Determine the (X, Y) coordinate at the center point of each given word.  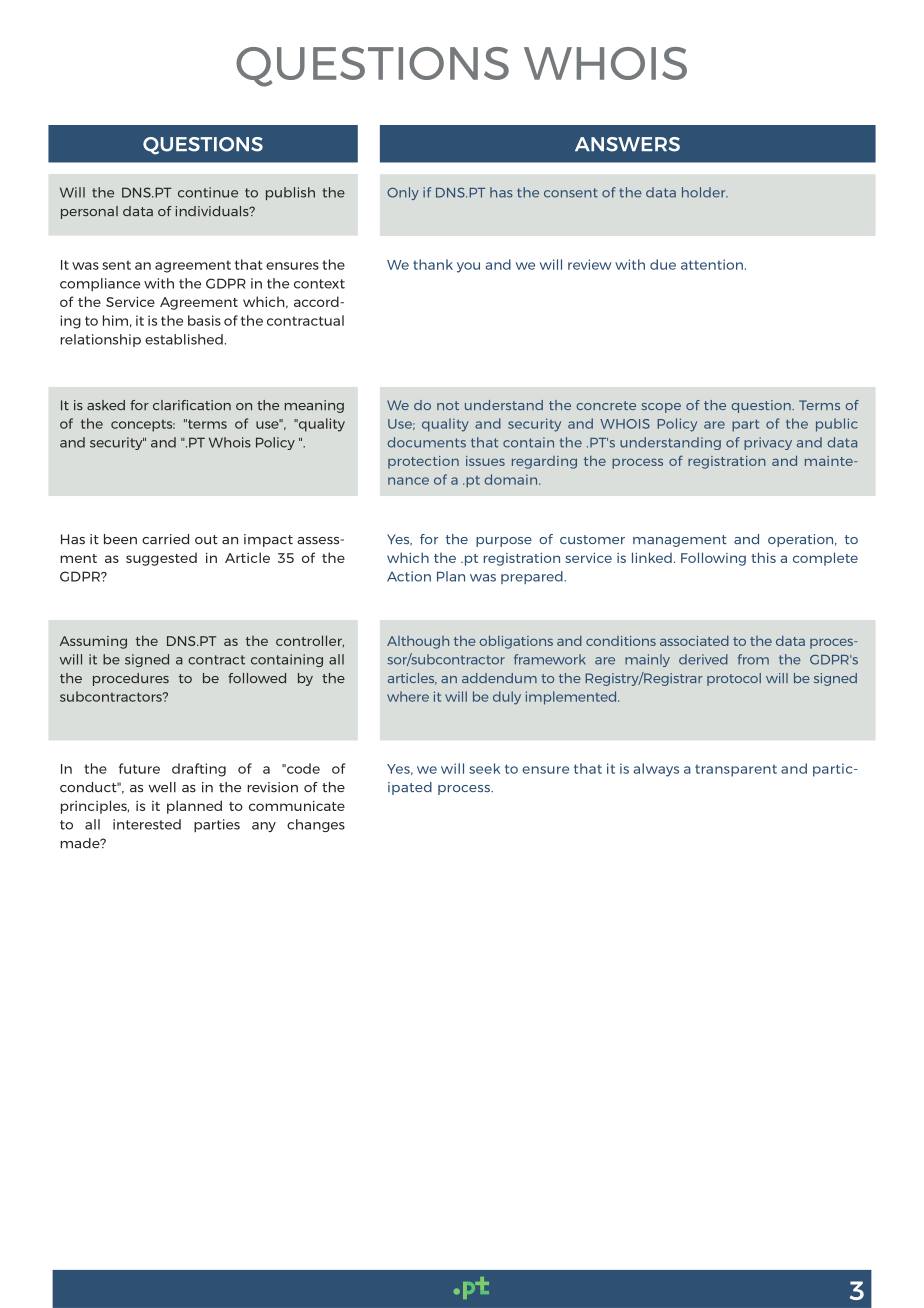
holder (705, 192)
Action (409, 576)
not (448, 405)
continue (208, 192)
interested (147, 824)
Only (403, 193)
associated (694, 641)
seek (484, 768)
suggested (161, 559)
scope (661, 408)
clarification (192, 405)
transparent (736, 771)
